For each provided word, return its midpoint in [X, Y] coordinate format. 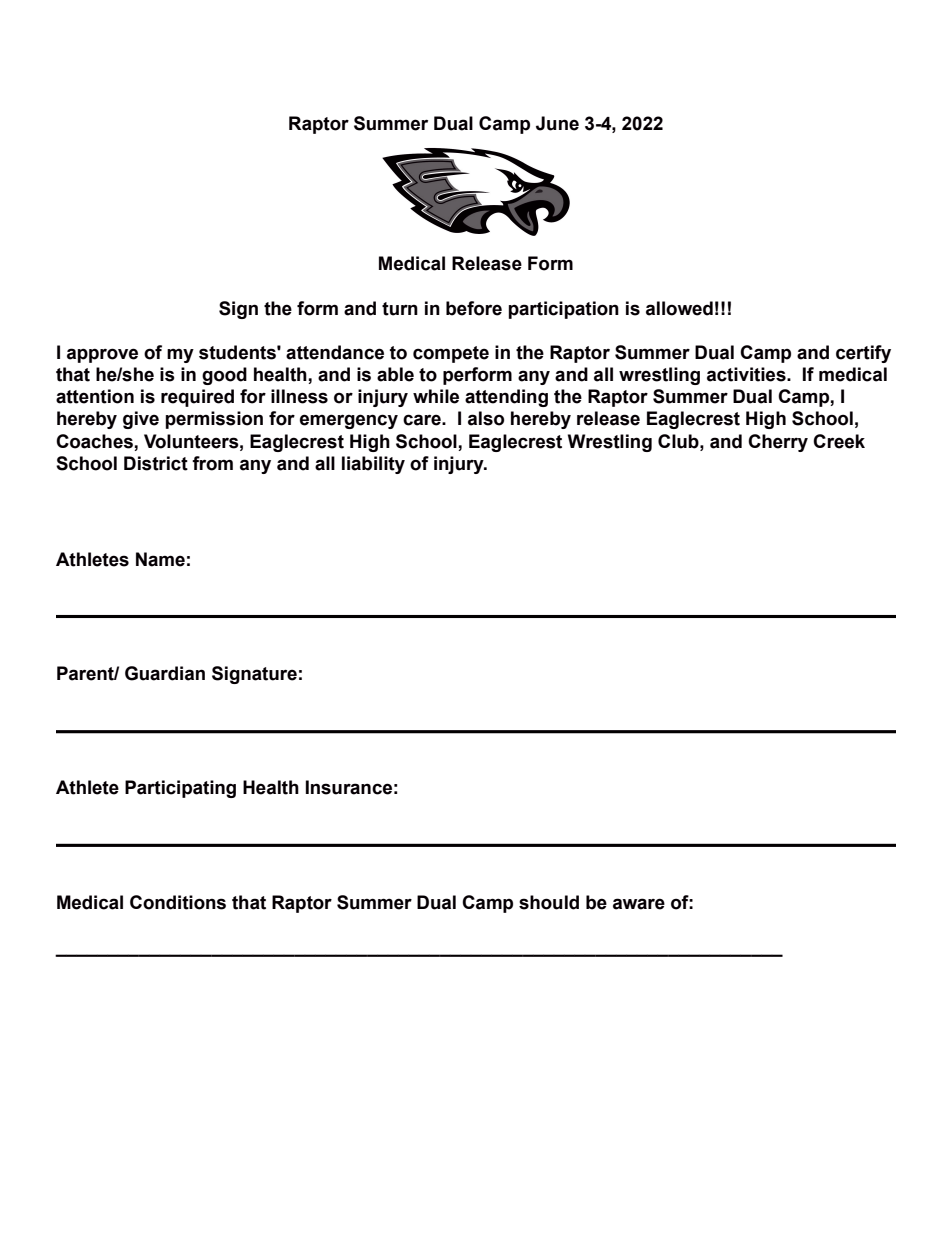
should [549, 902]
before [474, 308]
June [557, 123]
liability [373, 465]
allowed [679, 308]
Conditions [178, 902]
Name [160, 559]
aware [639, 904]
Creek [839, 441]
